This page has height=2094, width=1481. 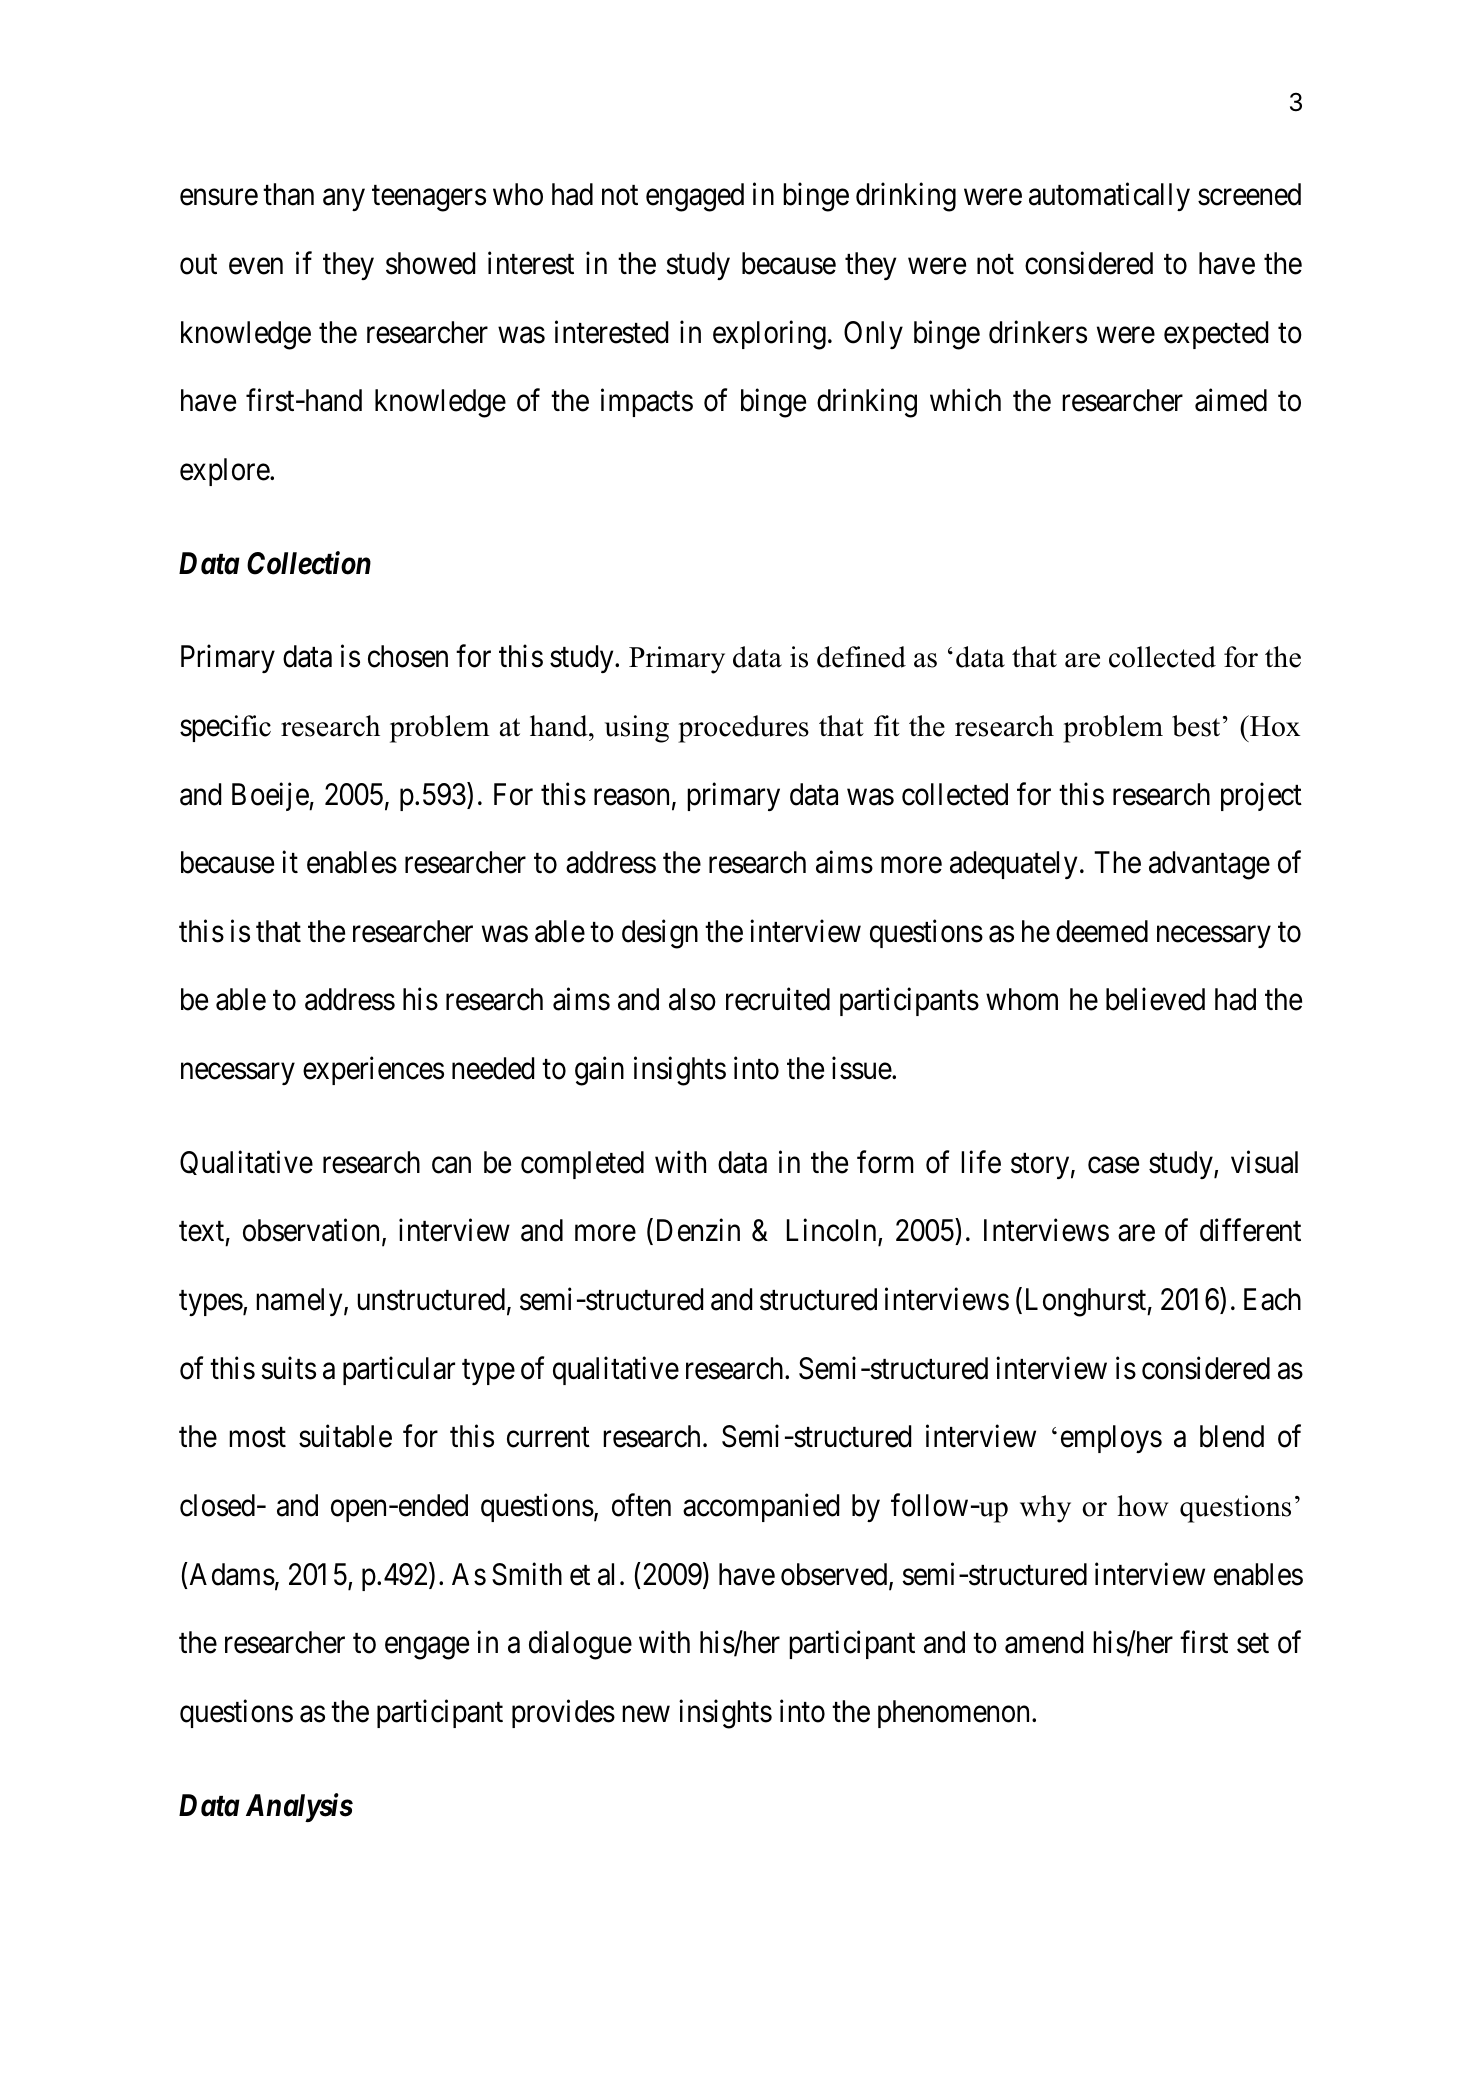 What do you see at coordinates (1113, 1165) in the page?
I see `case` at bounding box center [1113, 1165].
